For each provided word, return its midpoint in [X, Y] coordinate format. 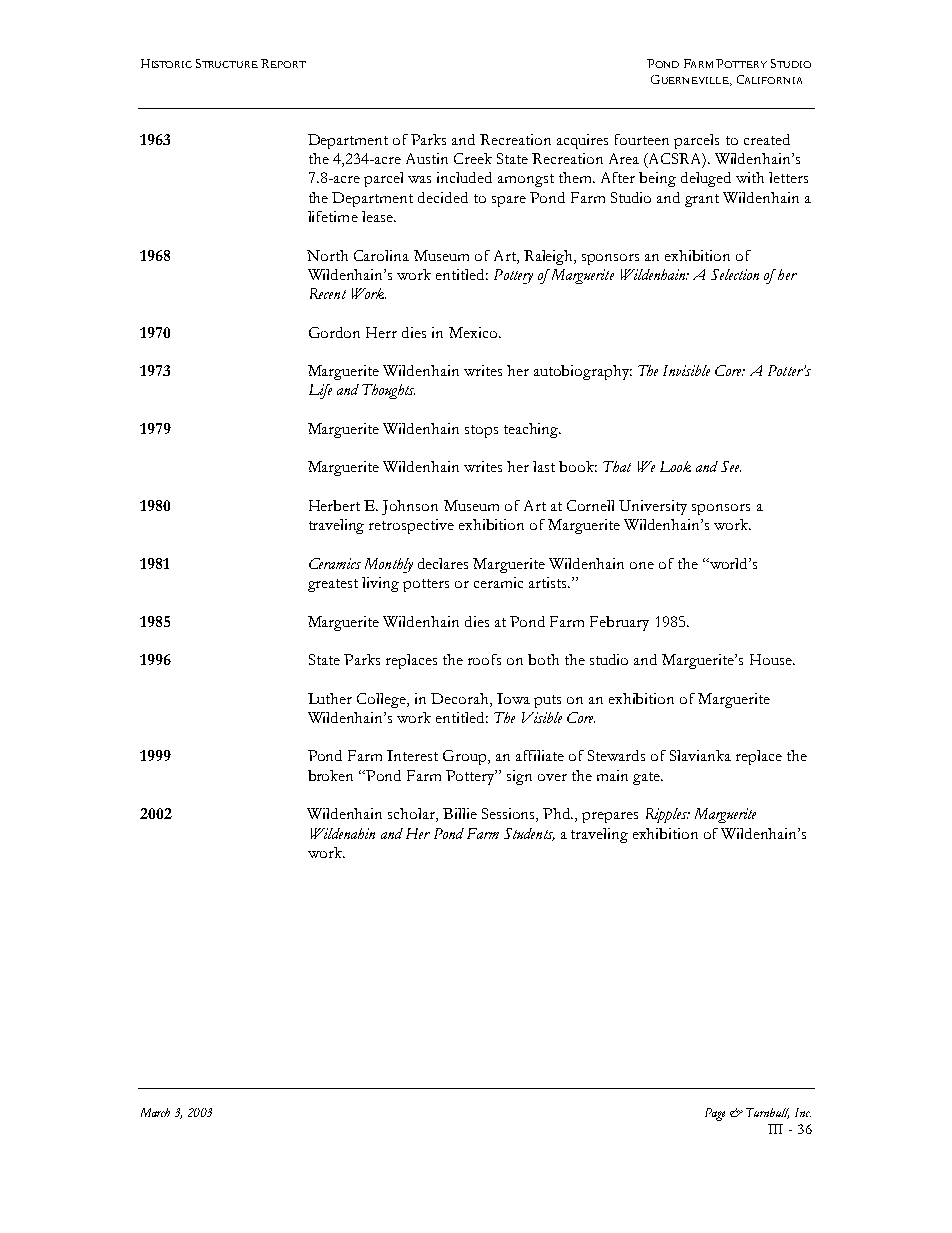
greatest [333, 585]
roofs [484, 659]
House [772, 659]
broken [330, 775]
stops [481, 431]
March [155, 1112]
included [464, 177]
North [327, 255]
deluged [706, 179]
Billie [460, 813]
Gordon [334, 332]
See [731, 466]
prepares [610, 817]
